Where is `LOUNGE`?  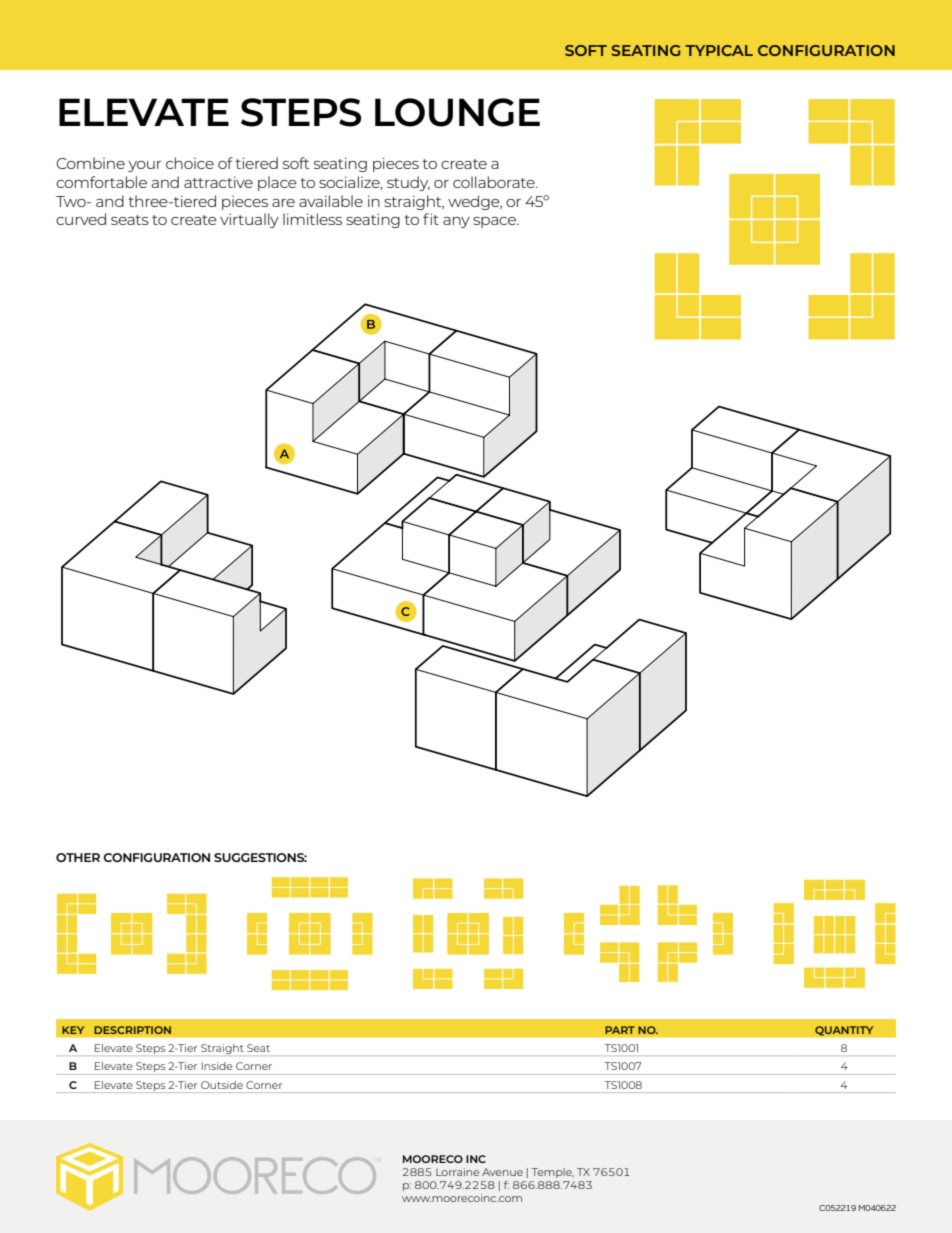
LOUNGE is located at coordinates (457, 112).
